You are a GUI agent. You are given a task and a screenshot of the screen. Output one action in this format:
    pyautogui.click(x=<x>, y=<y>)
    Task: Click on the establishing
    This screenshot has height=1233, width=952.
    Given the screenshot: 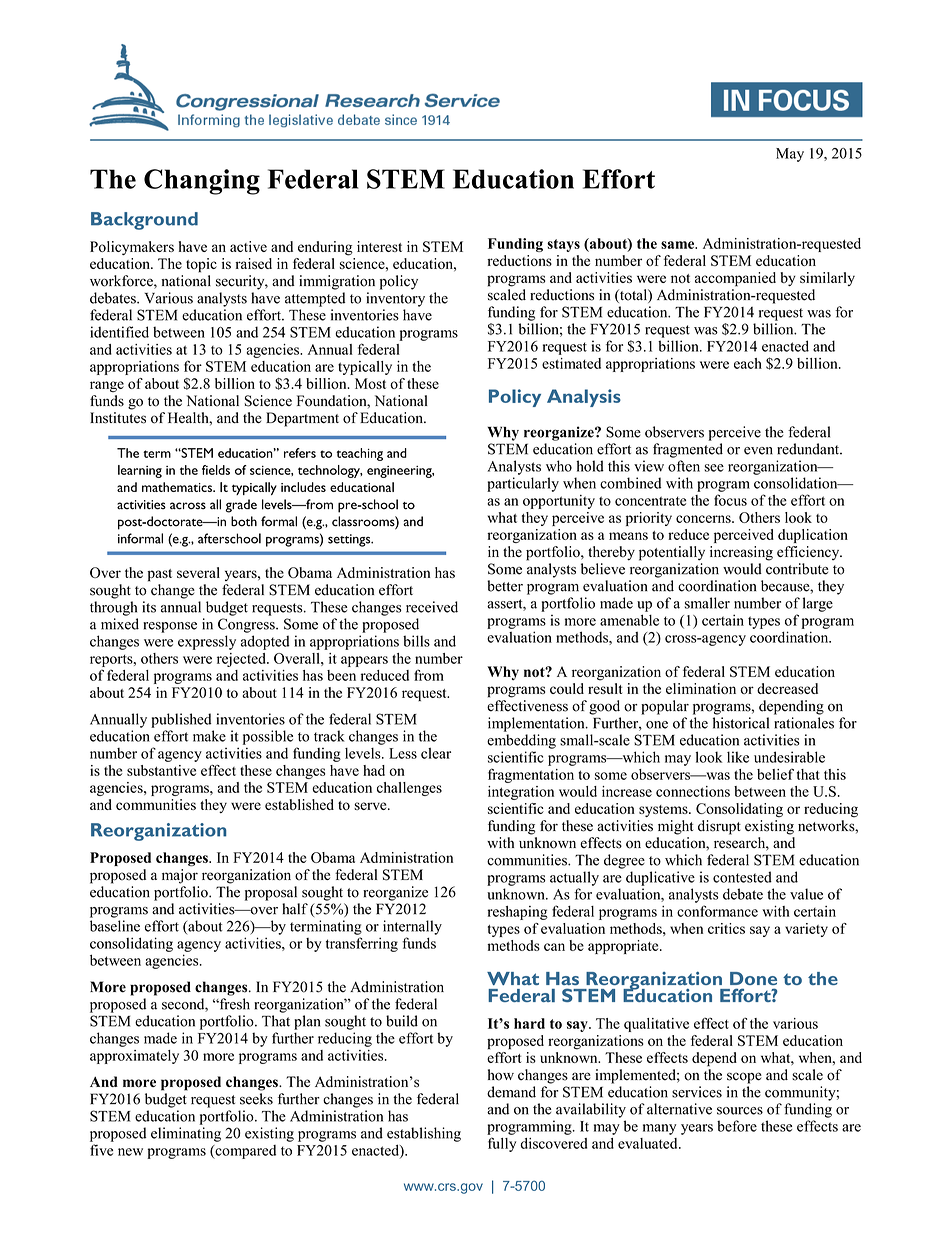 What is the action you would take?
    pyautogui.click(x=424, y=1134)
